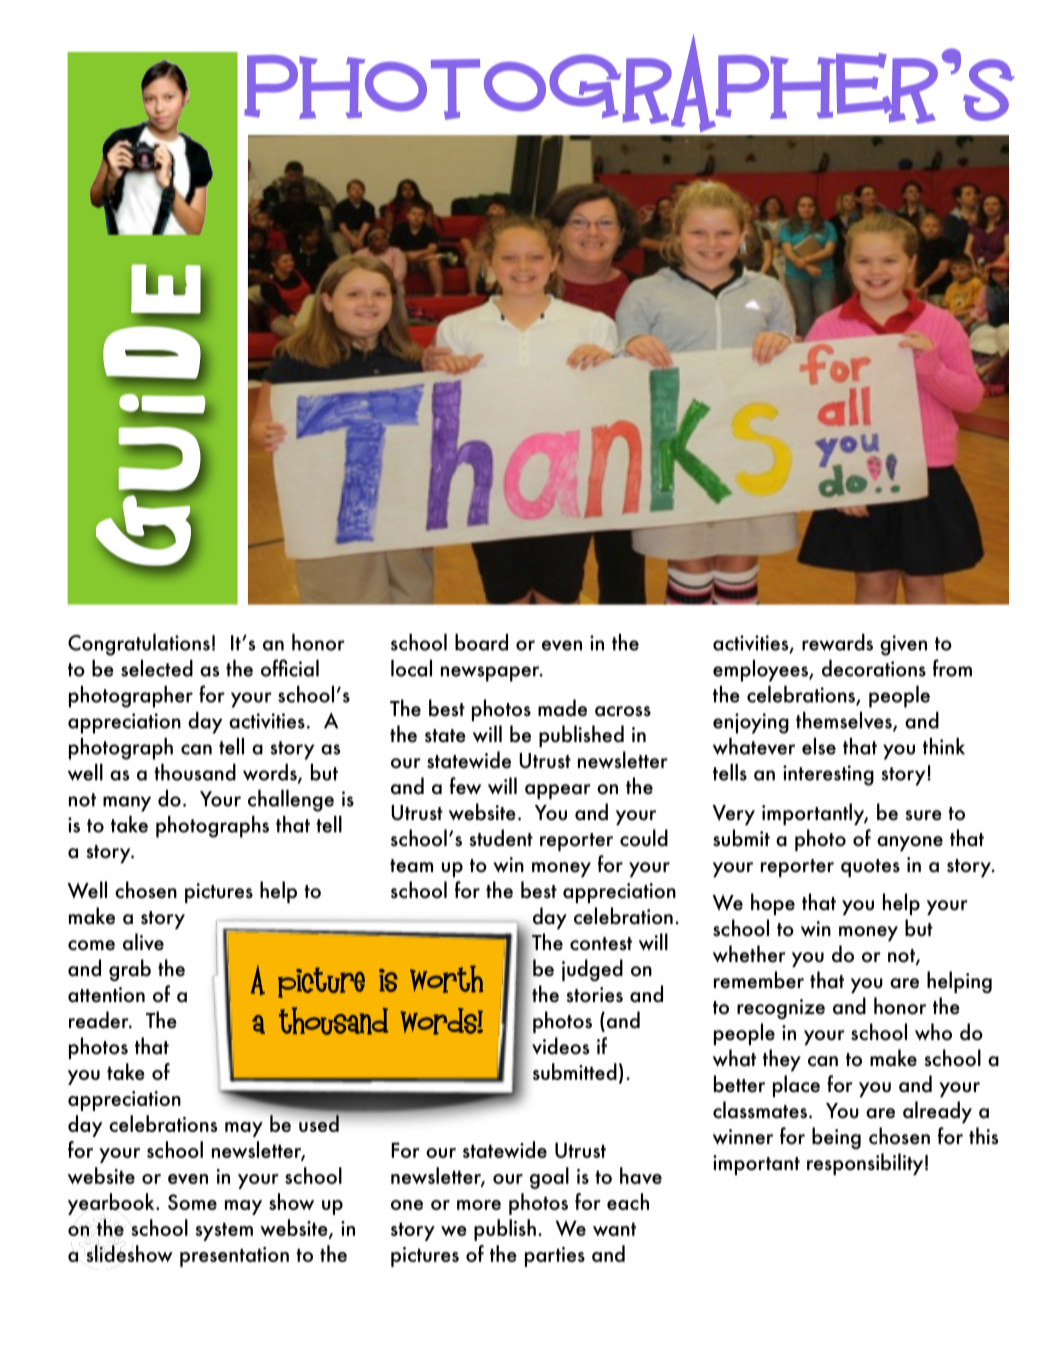 The width and height of the page is (1061, 1372). What do you see at coordinates (157, 668) in the page?
I see `selected` at bounding box center [157, 668].
